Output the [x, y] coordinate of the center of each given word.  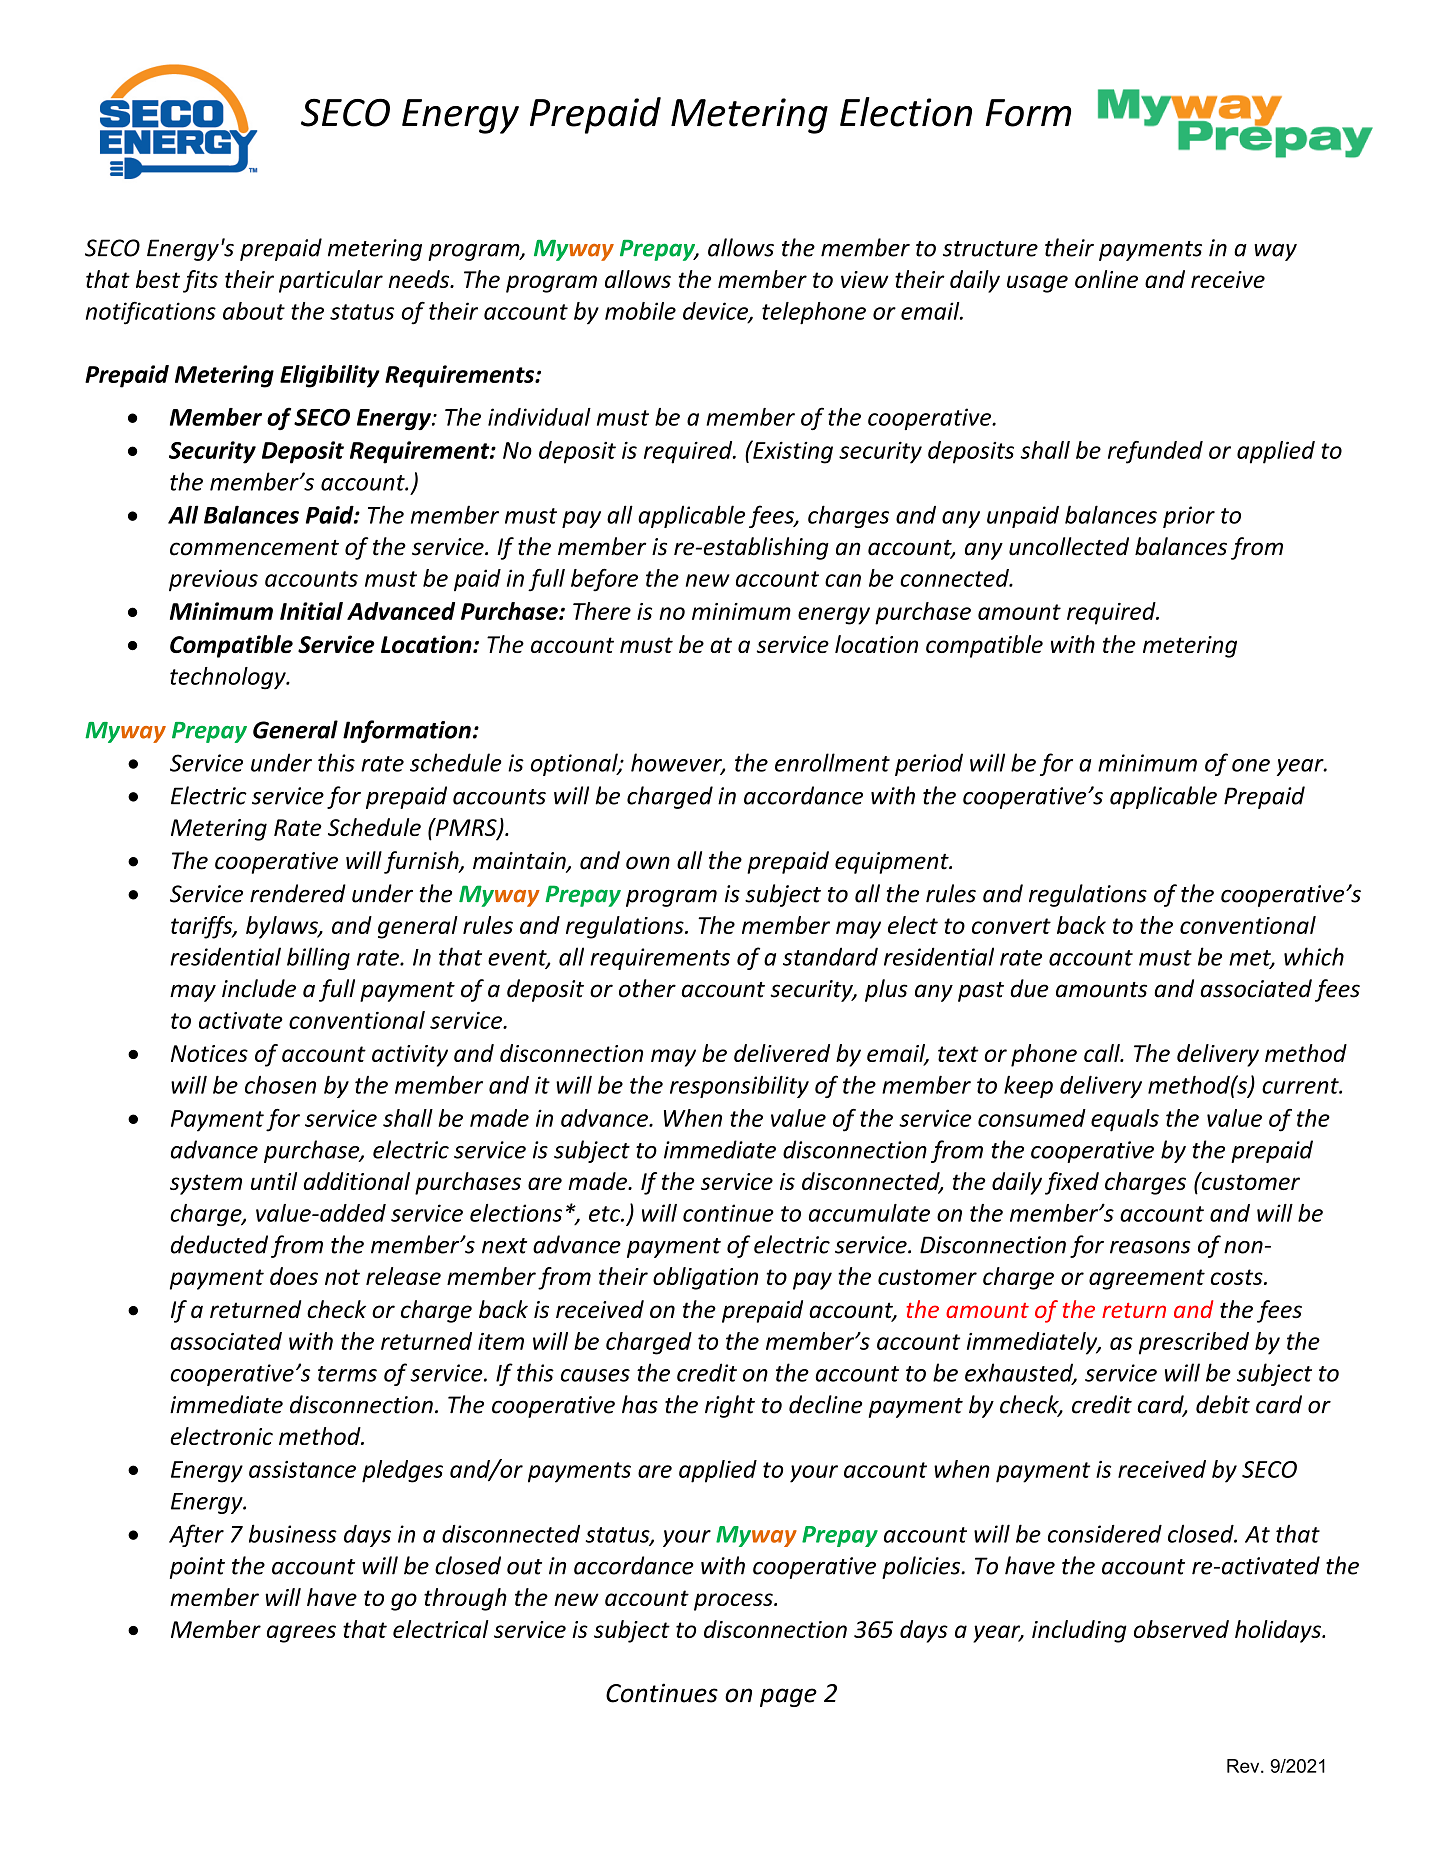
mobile [640, 311]
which [1314, 956]
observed [1181, 1629]
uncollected [1069, 546]
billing [318, 958]
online [1106, 279]
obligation [705, 1278]
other [647, 988]
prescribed [1194, 1343]
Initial [311, 611]
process [734, 1602]
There [602, 611]
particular [331, 281]
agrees [301, 1634]
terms [347, 1374]
